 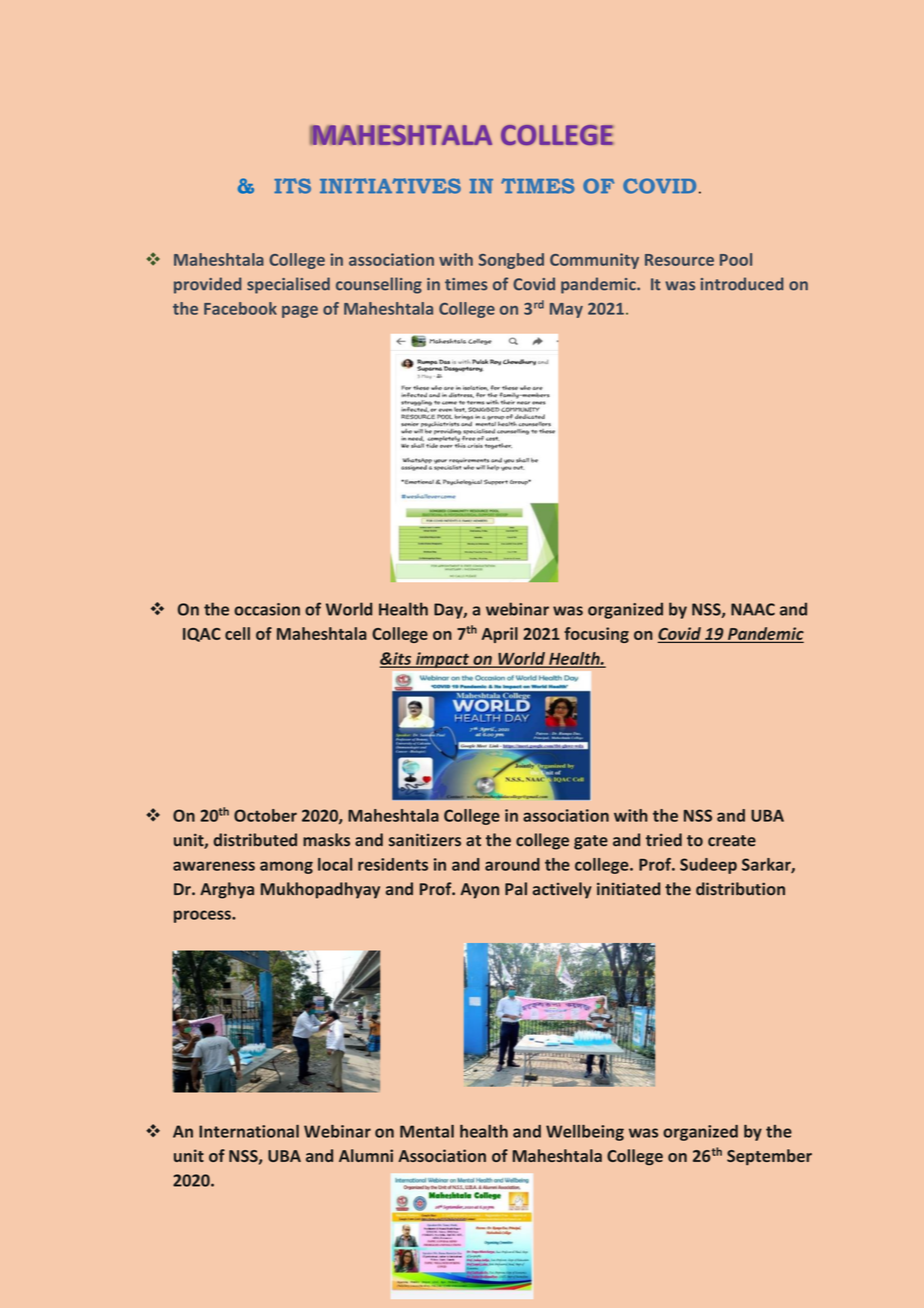 What do you see at coordinates (769, 1157) in the screenshot?
I see `September` at bounding box center [769, 1157].
